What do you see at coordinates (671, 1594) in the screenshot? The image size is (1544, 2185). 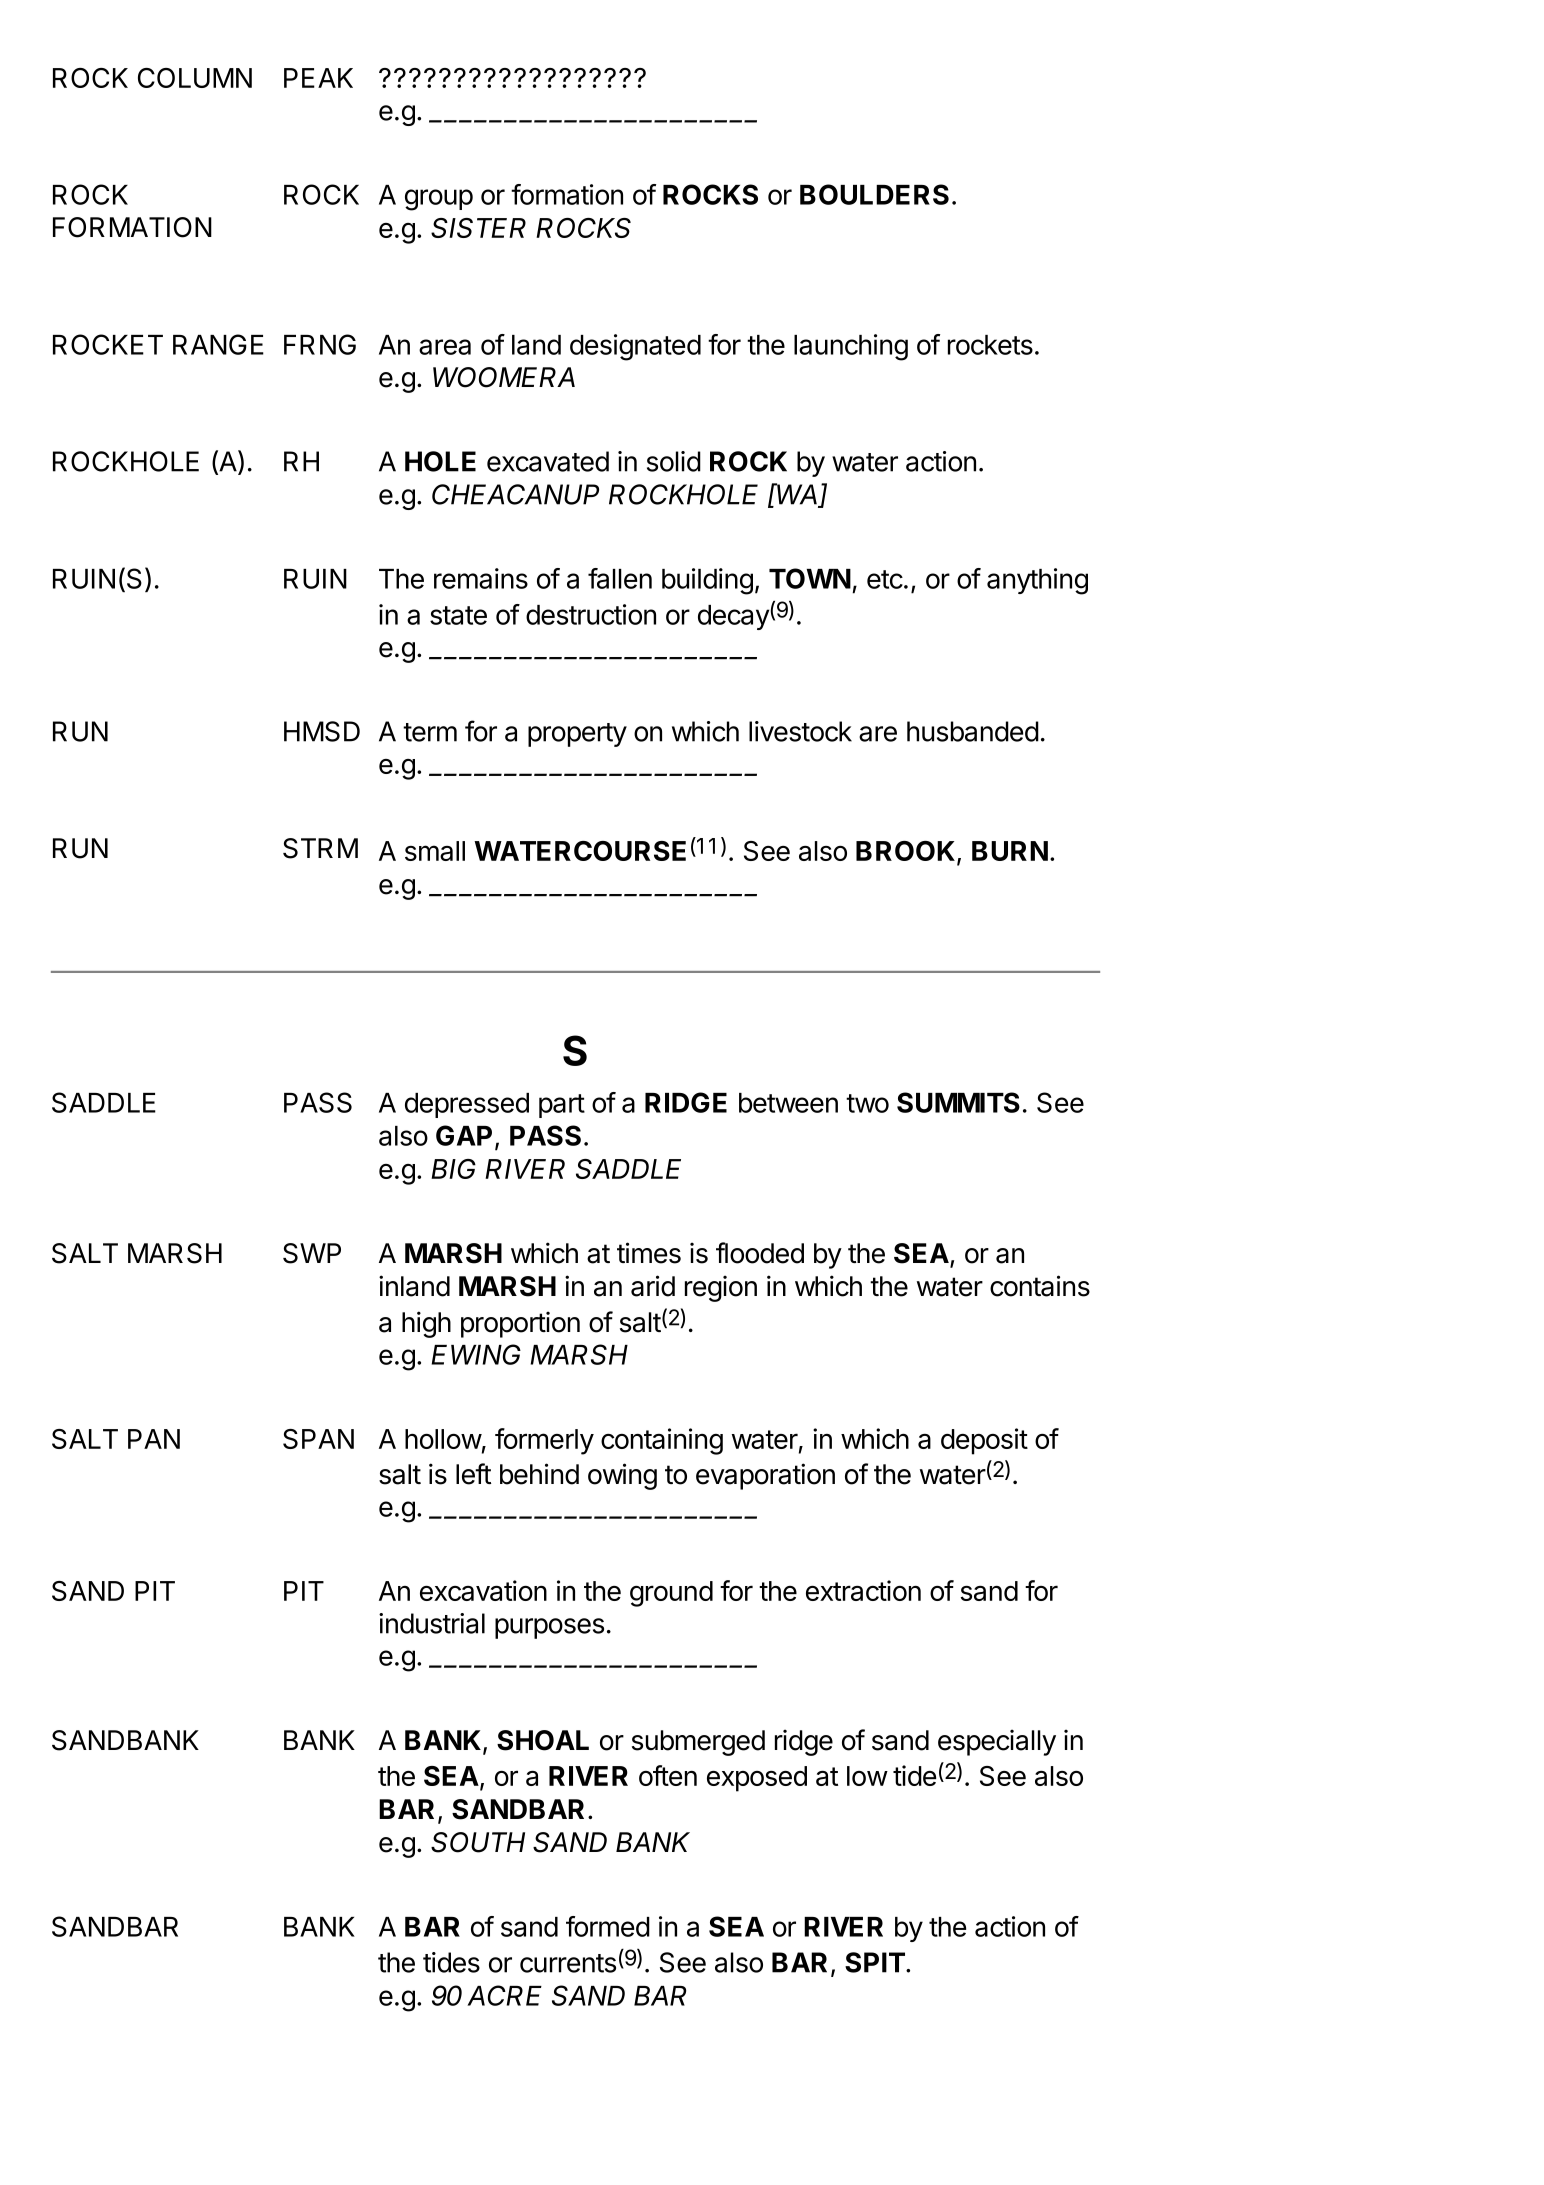 I see `ground` at bounding box center [671, 1594].
